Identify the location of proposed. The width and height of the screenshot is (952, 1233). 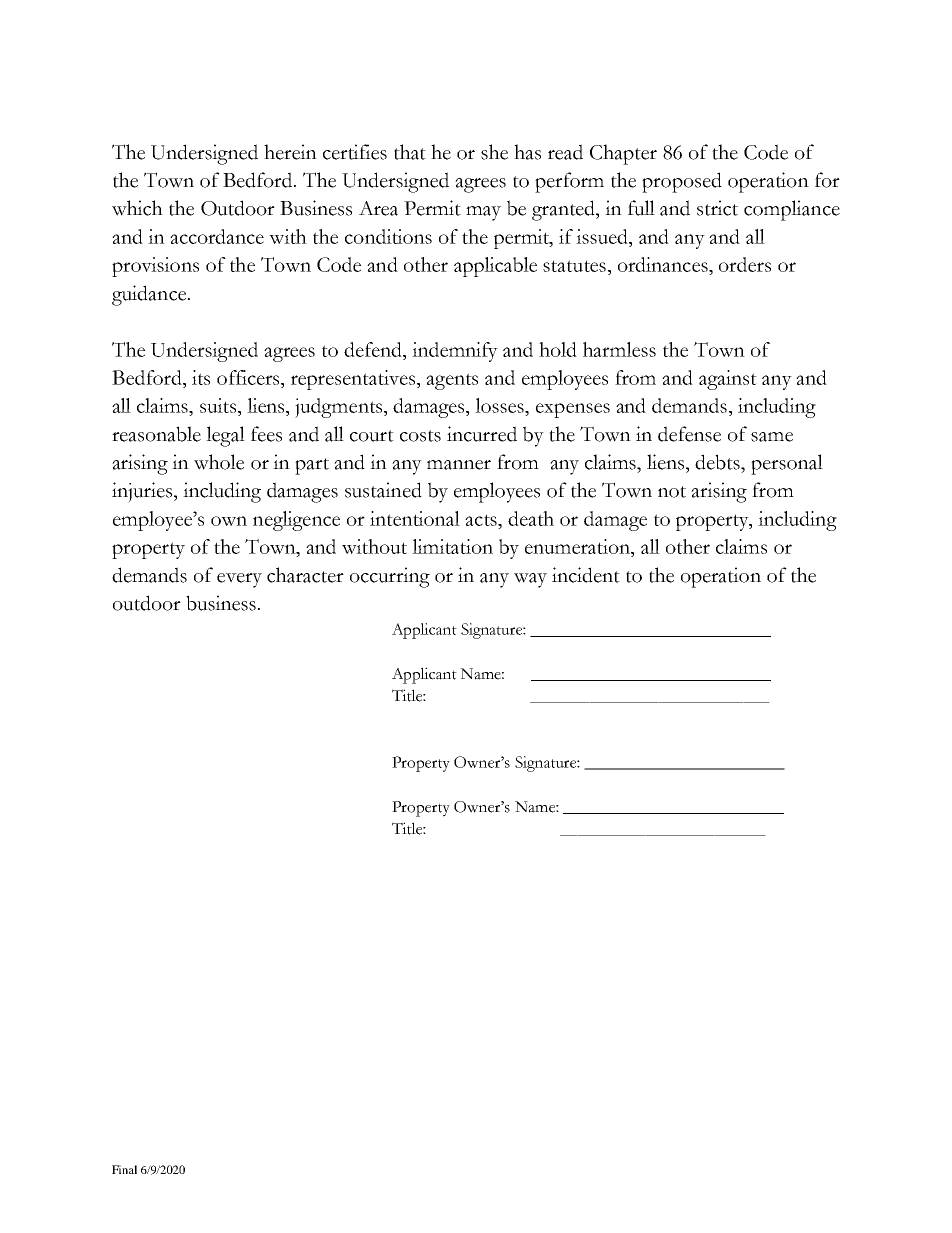
(682, 182).
